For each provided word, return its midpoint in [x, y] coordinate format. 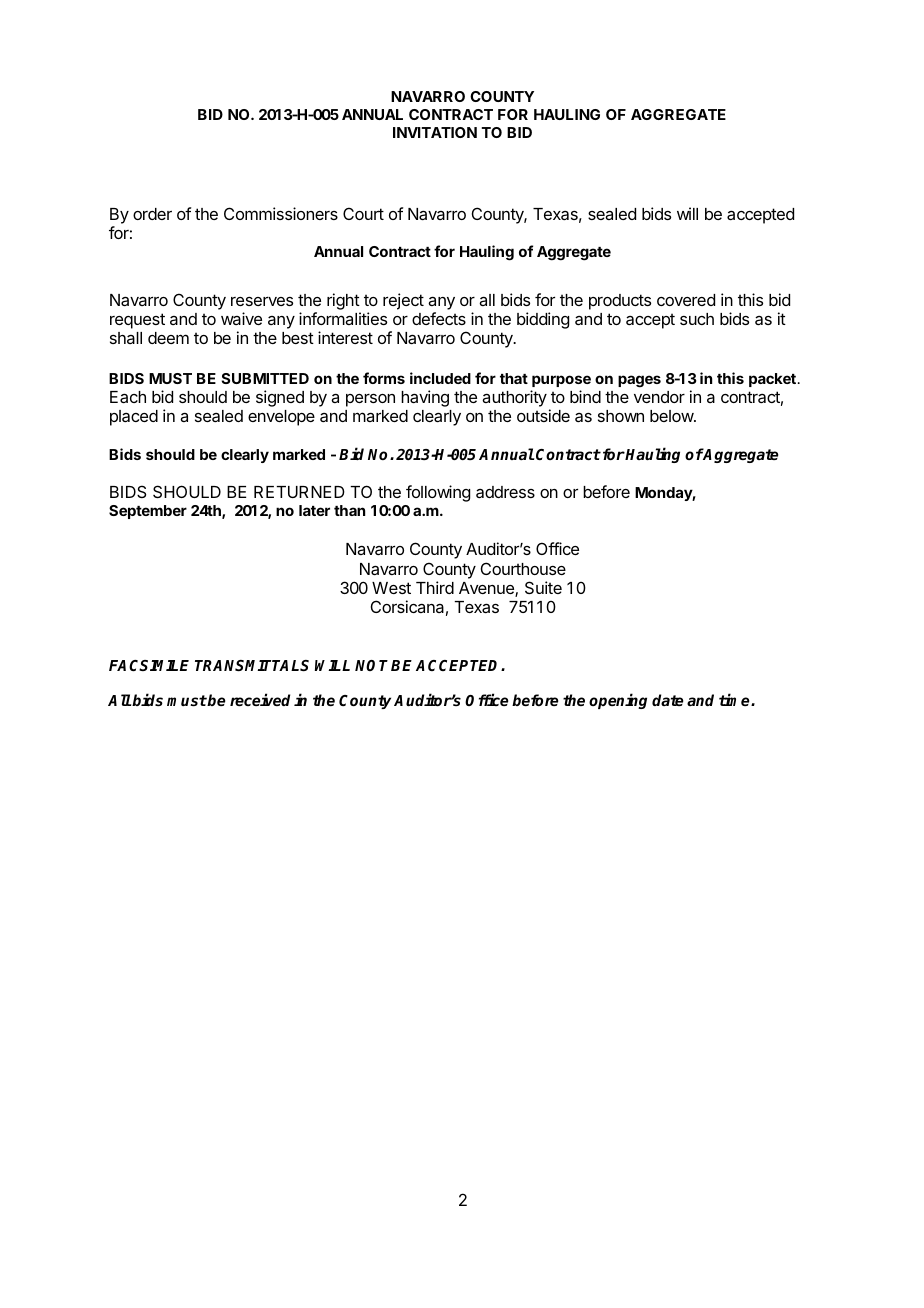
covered [686, 300]
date [667, 700]
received [260, 699]
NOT [371, 665]
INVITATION [435, 132]
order [152, 214]
